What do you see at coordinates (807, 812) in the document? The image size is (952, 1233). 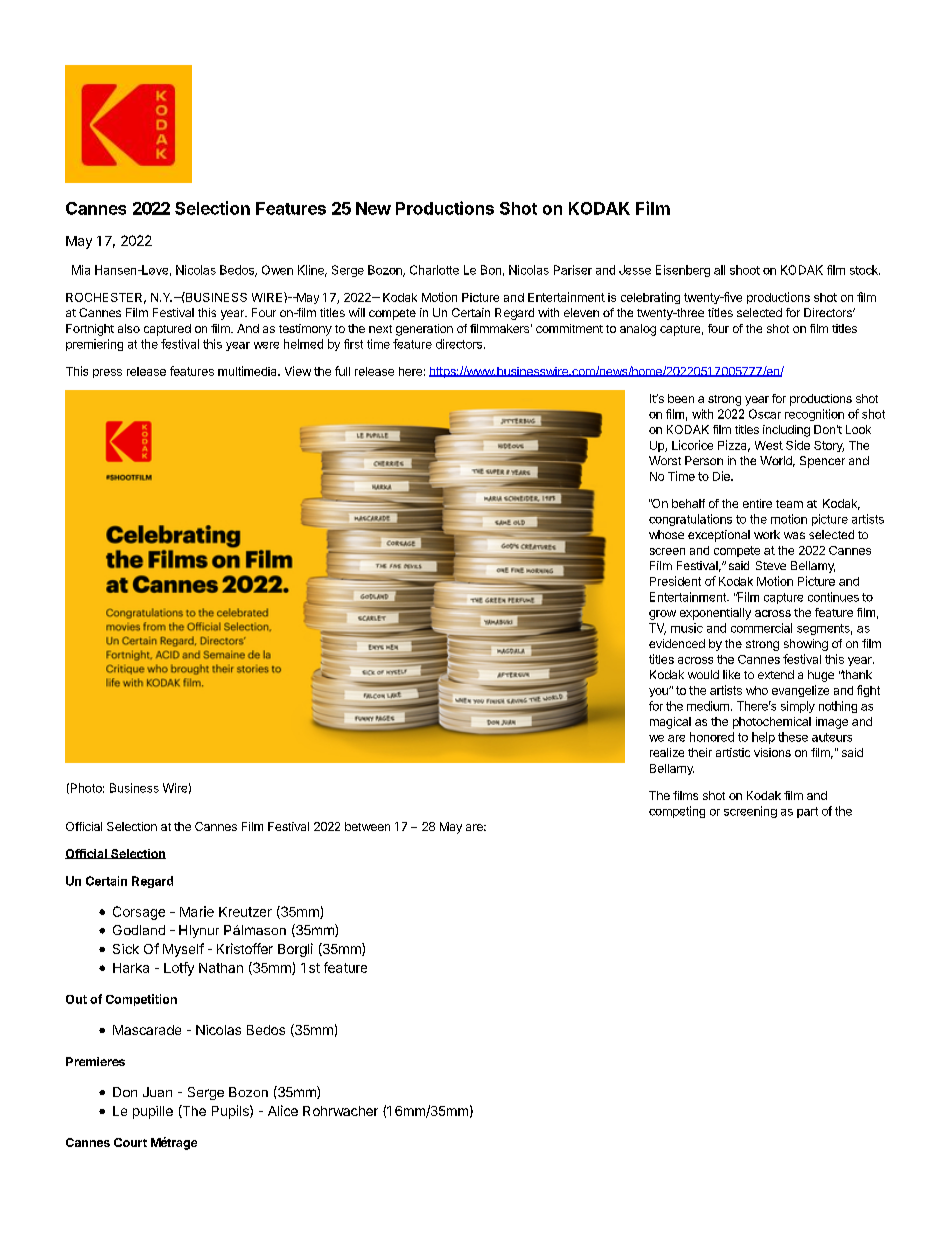 I see `part` at bounding box center [807, 812].
